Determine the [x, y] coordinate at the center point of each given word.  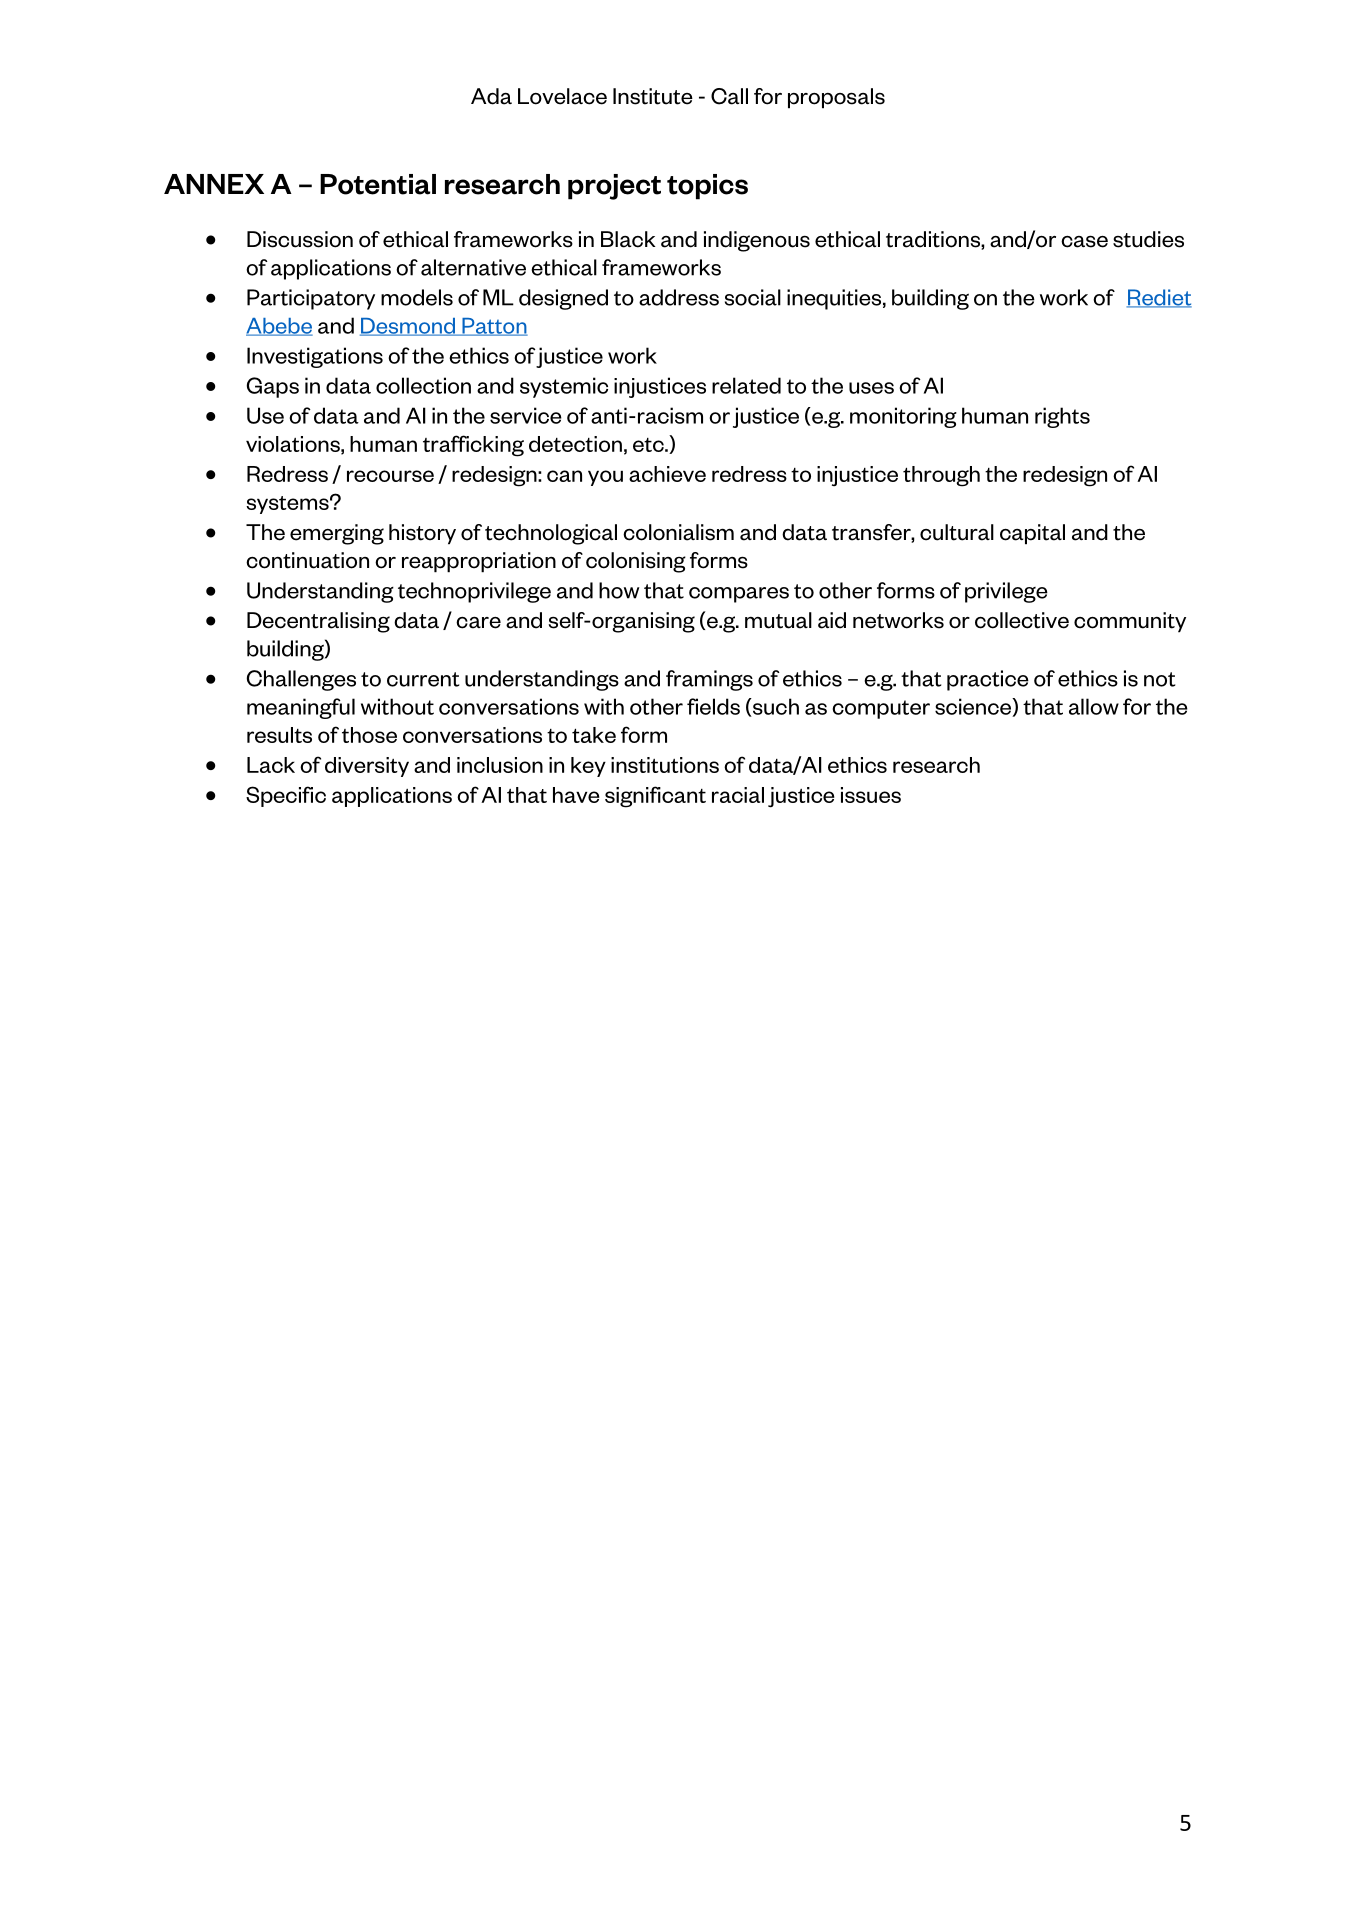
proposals [836, 98]
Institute [653, 96]
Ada [491, 96]
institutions [665, 765]
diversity [367, 767]
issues [871, 795]
